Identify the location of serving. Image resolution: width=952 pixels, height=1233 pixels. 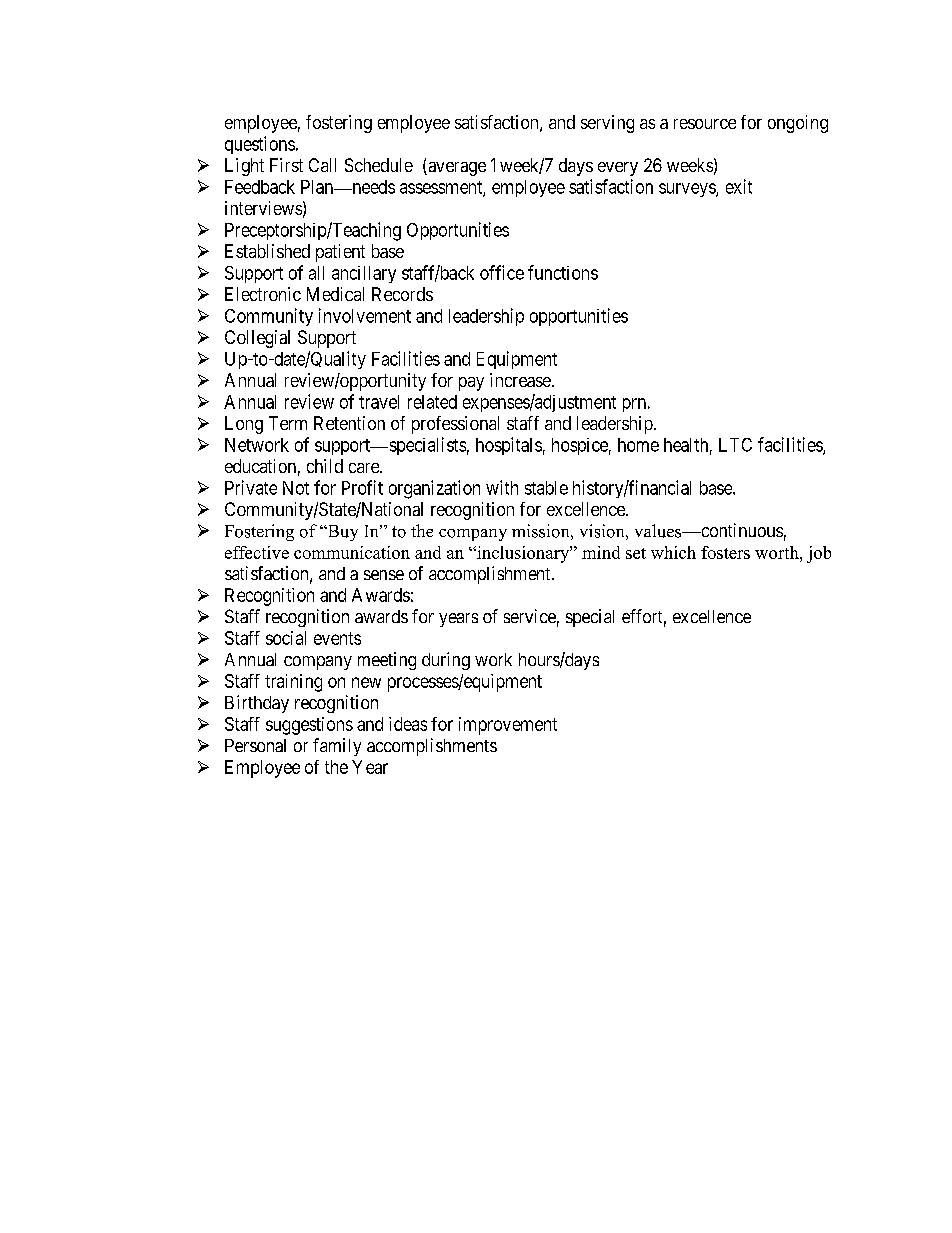
(607, 124).
